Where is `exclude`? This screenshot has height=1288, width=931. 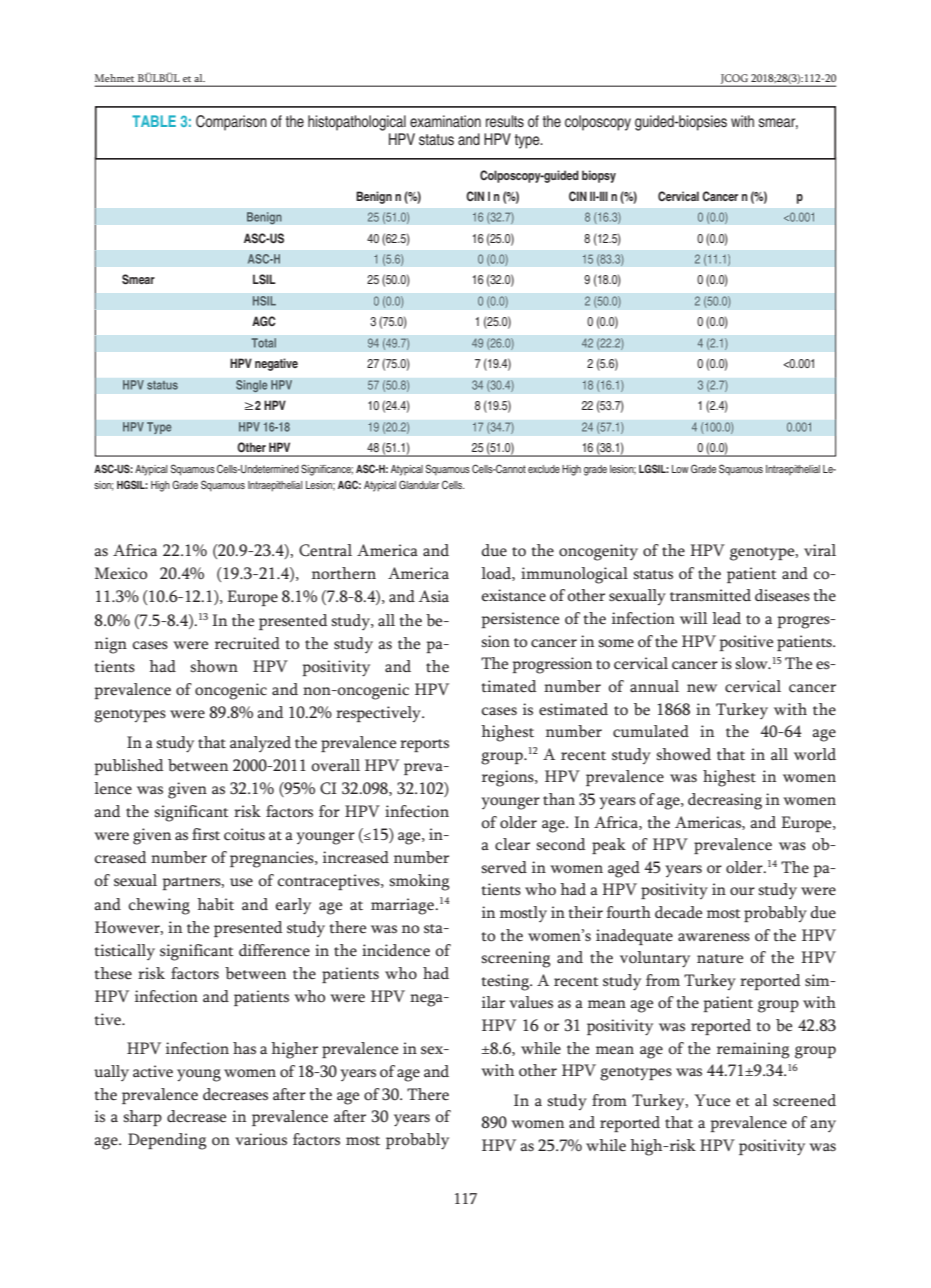 exclude is located at coordinates (544, 469).
